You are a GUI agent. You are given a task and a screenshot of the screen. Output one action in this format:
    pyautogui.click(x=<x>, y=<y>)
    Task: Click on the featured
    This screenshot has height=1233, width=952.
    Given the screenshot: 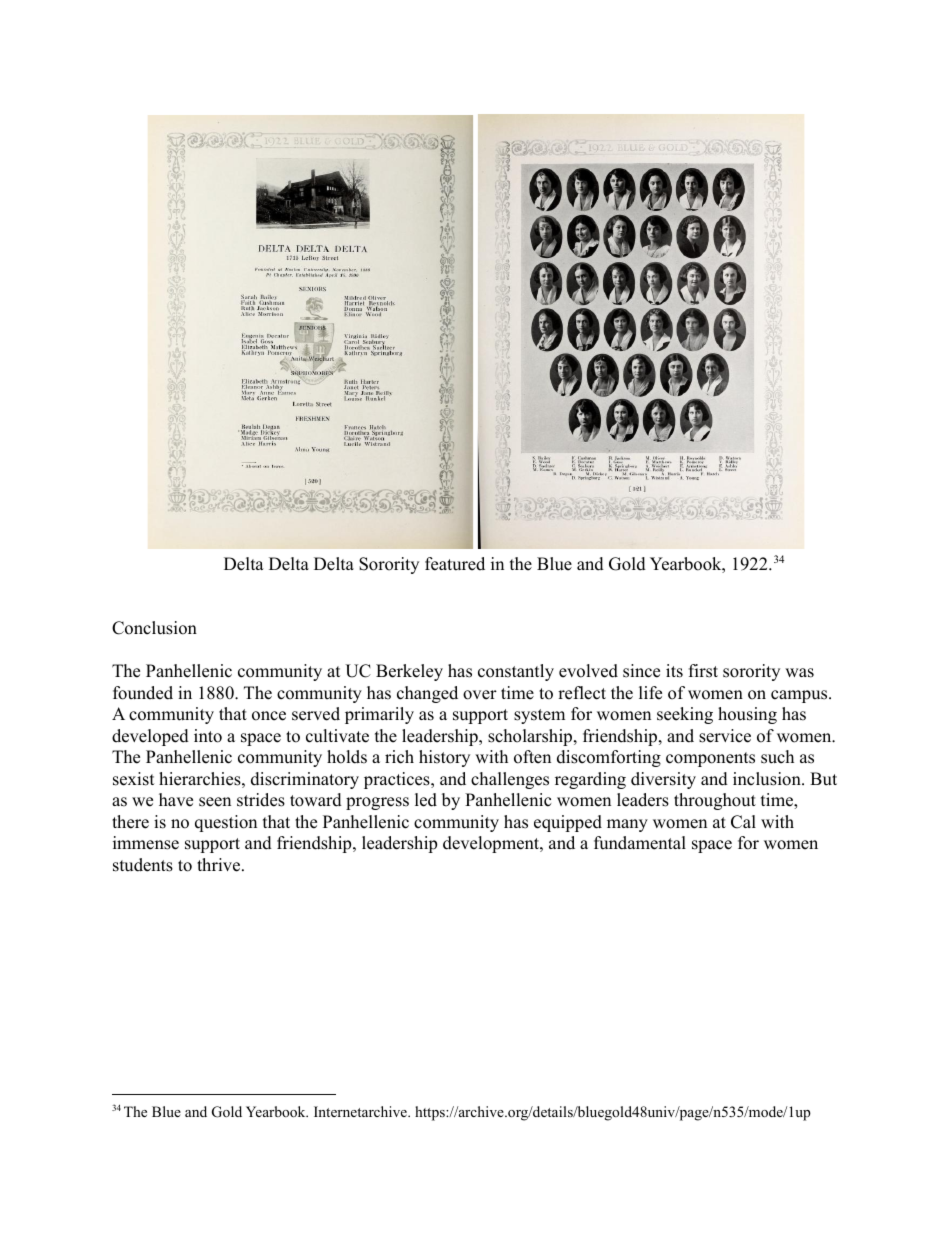 What is the action you would take?
    pyautogui.click(x=455, y=564)
